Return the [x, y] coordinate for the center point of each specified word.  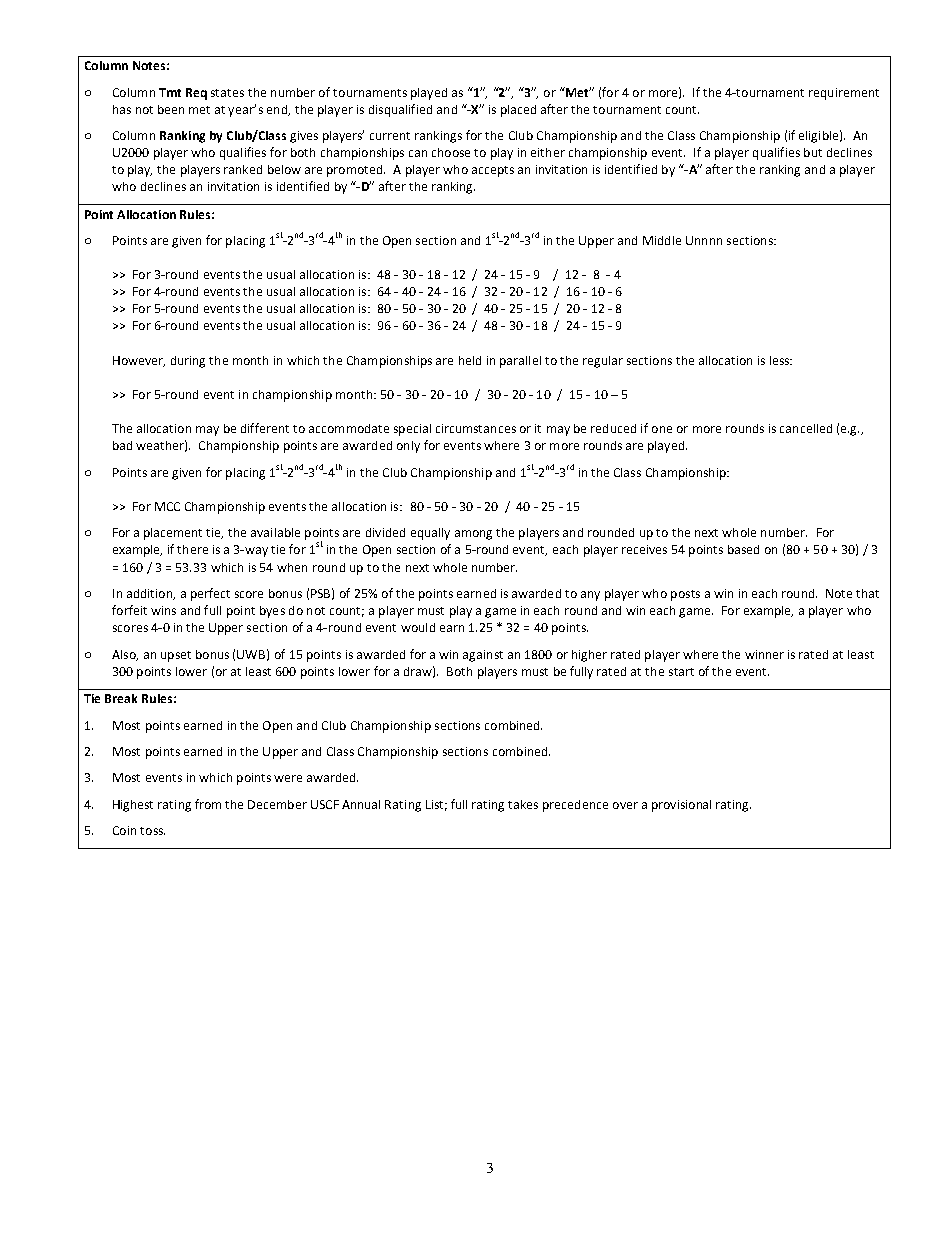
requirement [844, 94]
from [208, 804]
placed [518, 111]
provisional [681, 806]
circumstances [476, 428]
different [265, 428]
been [171, 109]
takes [523, 804]
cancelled [806, 428]
